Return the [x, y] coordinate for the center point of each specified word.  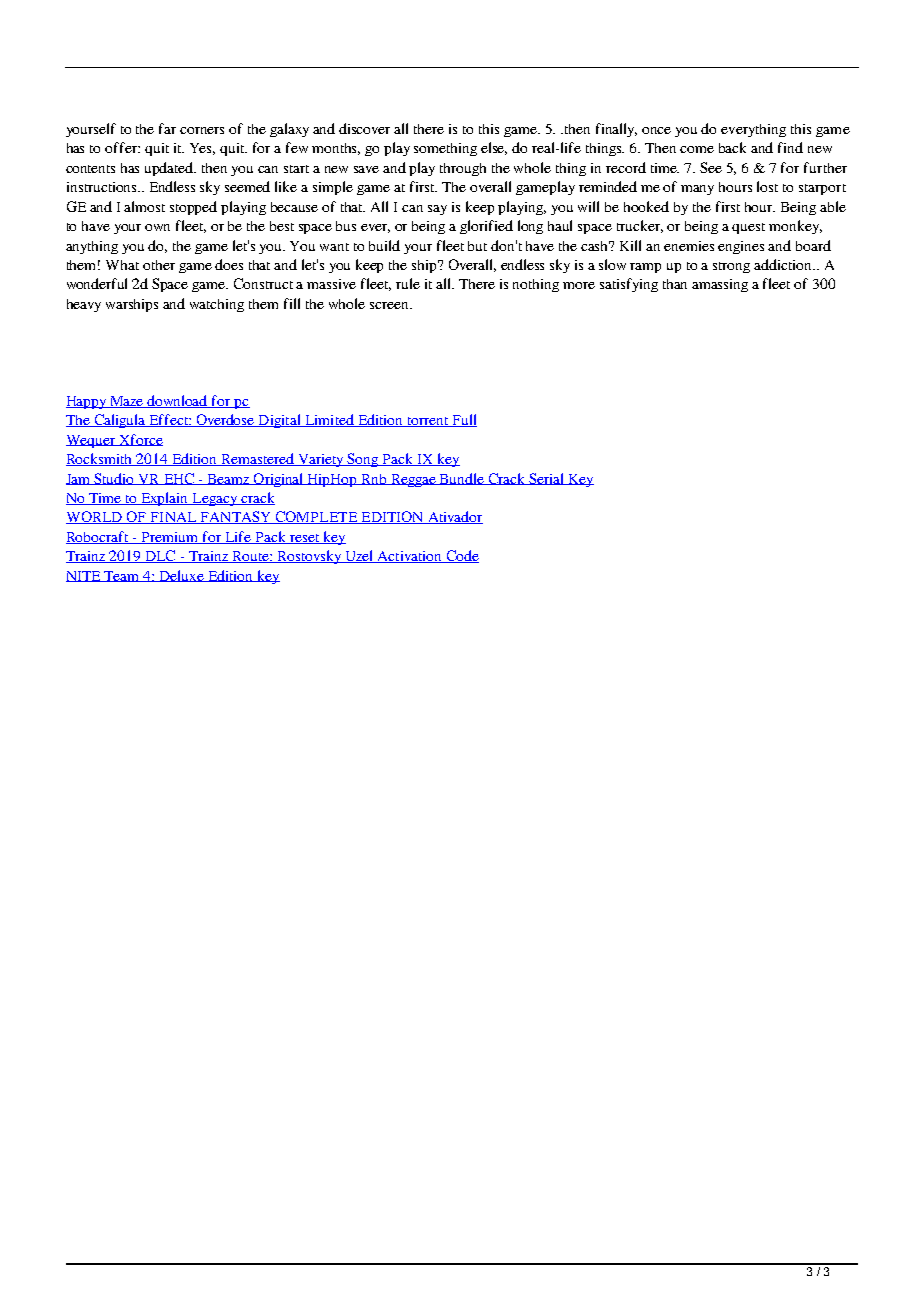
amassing [720, 285]
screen [390, 305]
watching [217, 305]
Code [461, 556]
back [732, 147]
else [494, 148]
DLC [160, 556]
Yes [202, 149]
